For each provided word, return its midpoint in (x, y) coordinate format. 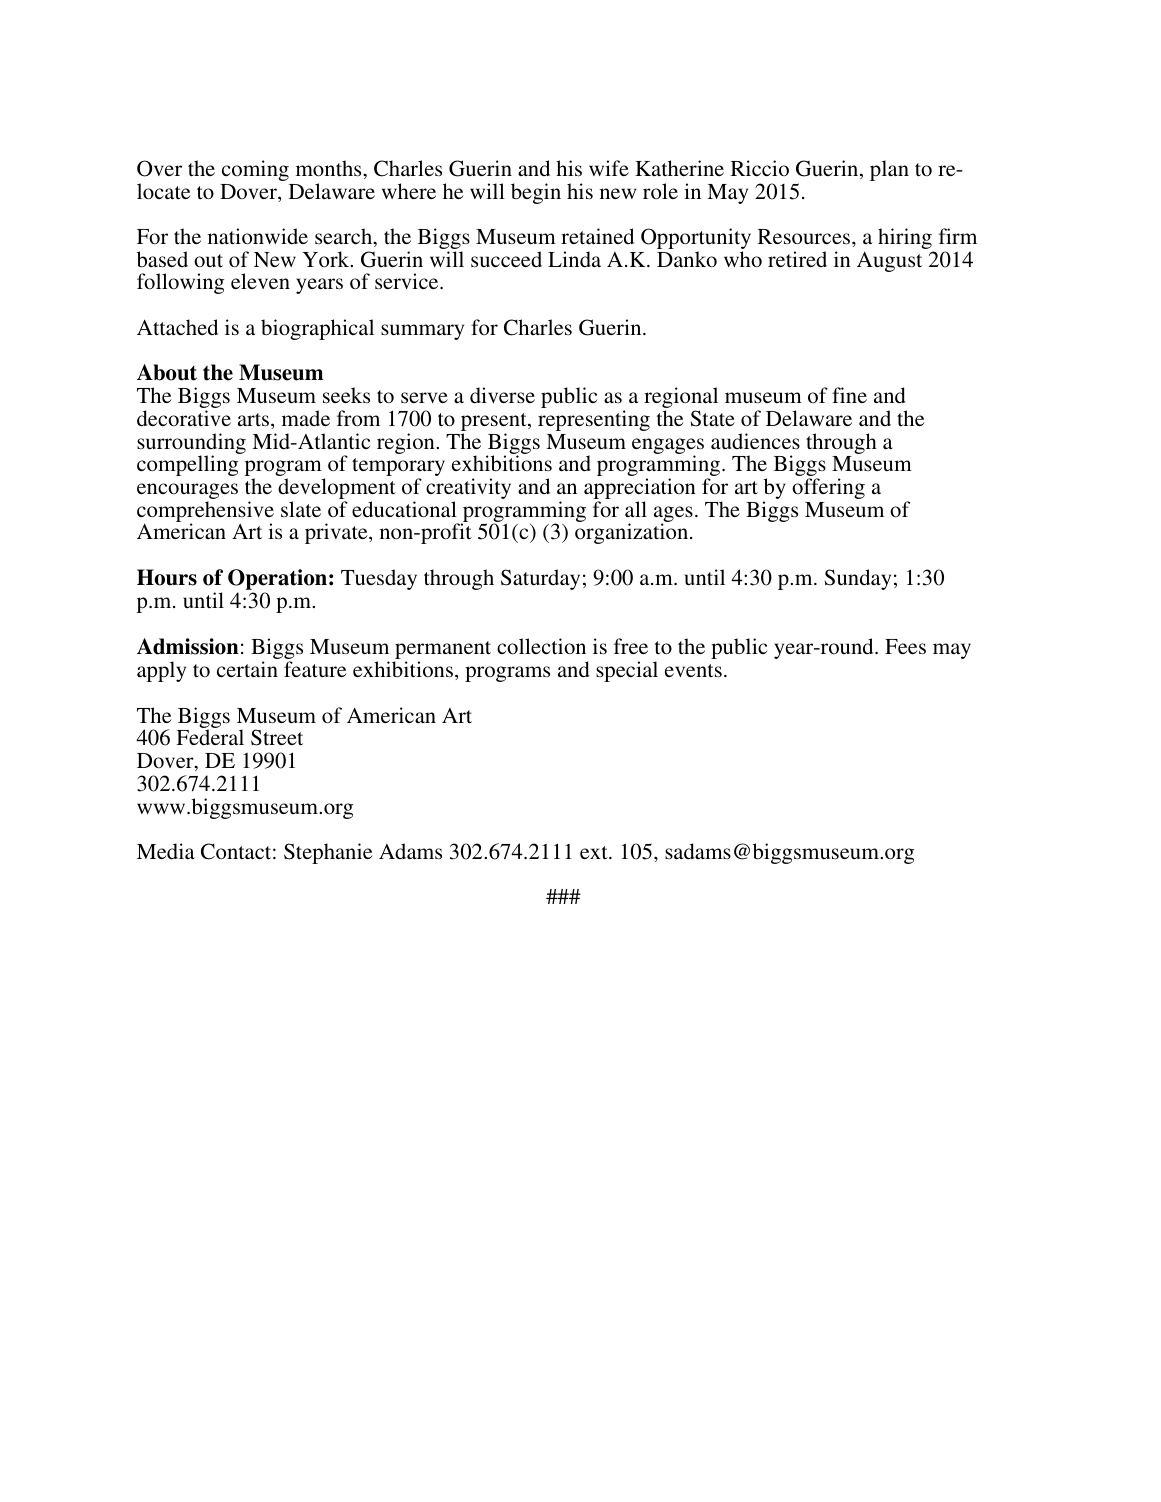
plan (889, 170)
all (636, 509)
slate (301, 509)
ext (595, 852)
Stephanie (328, 853)
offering (828, 488)
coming (255, 170)
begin (536, 193)
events (693, 671)
